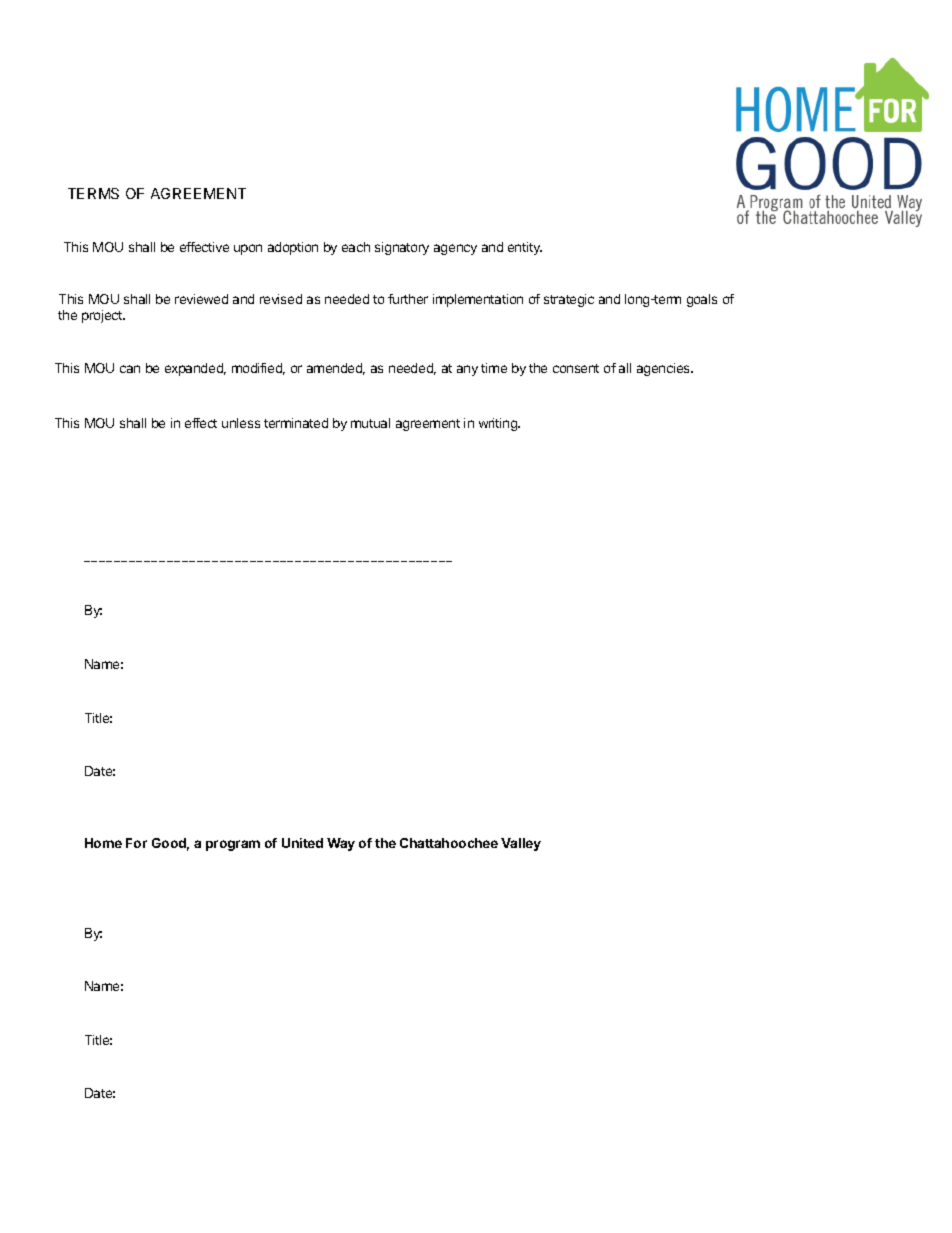 The image size is (952, 1233). I want to click on For, so click(136, 843).
